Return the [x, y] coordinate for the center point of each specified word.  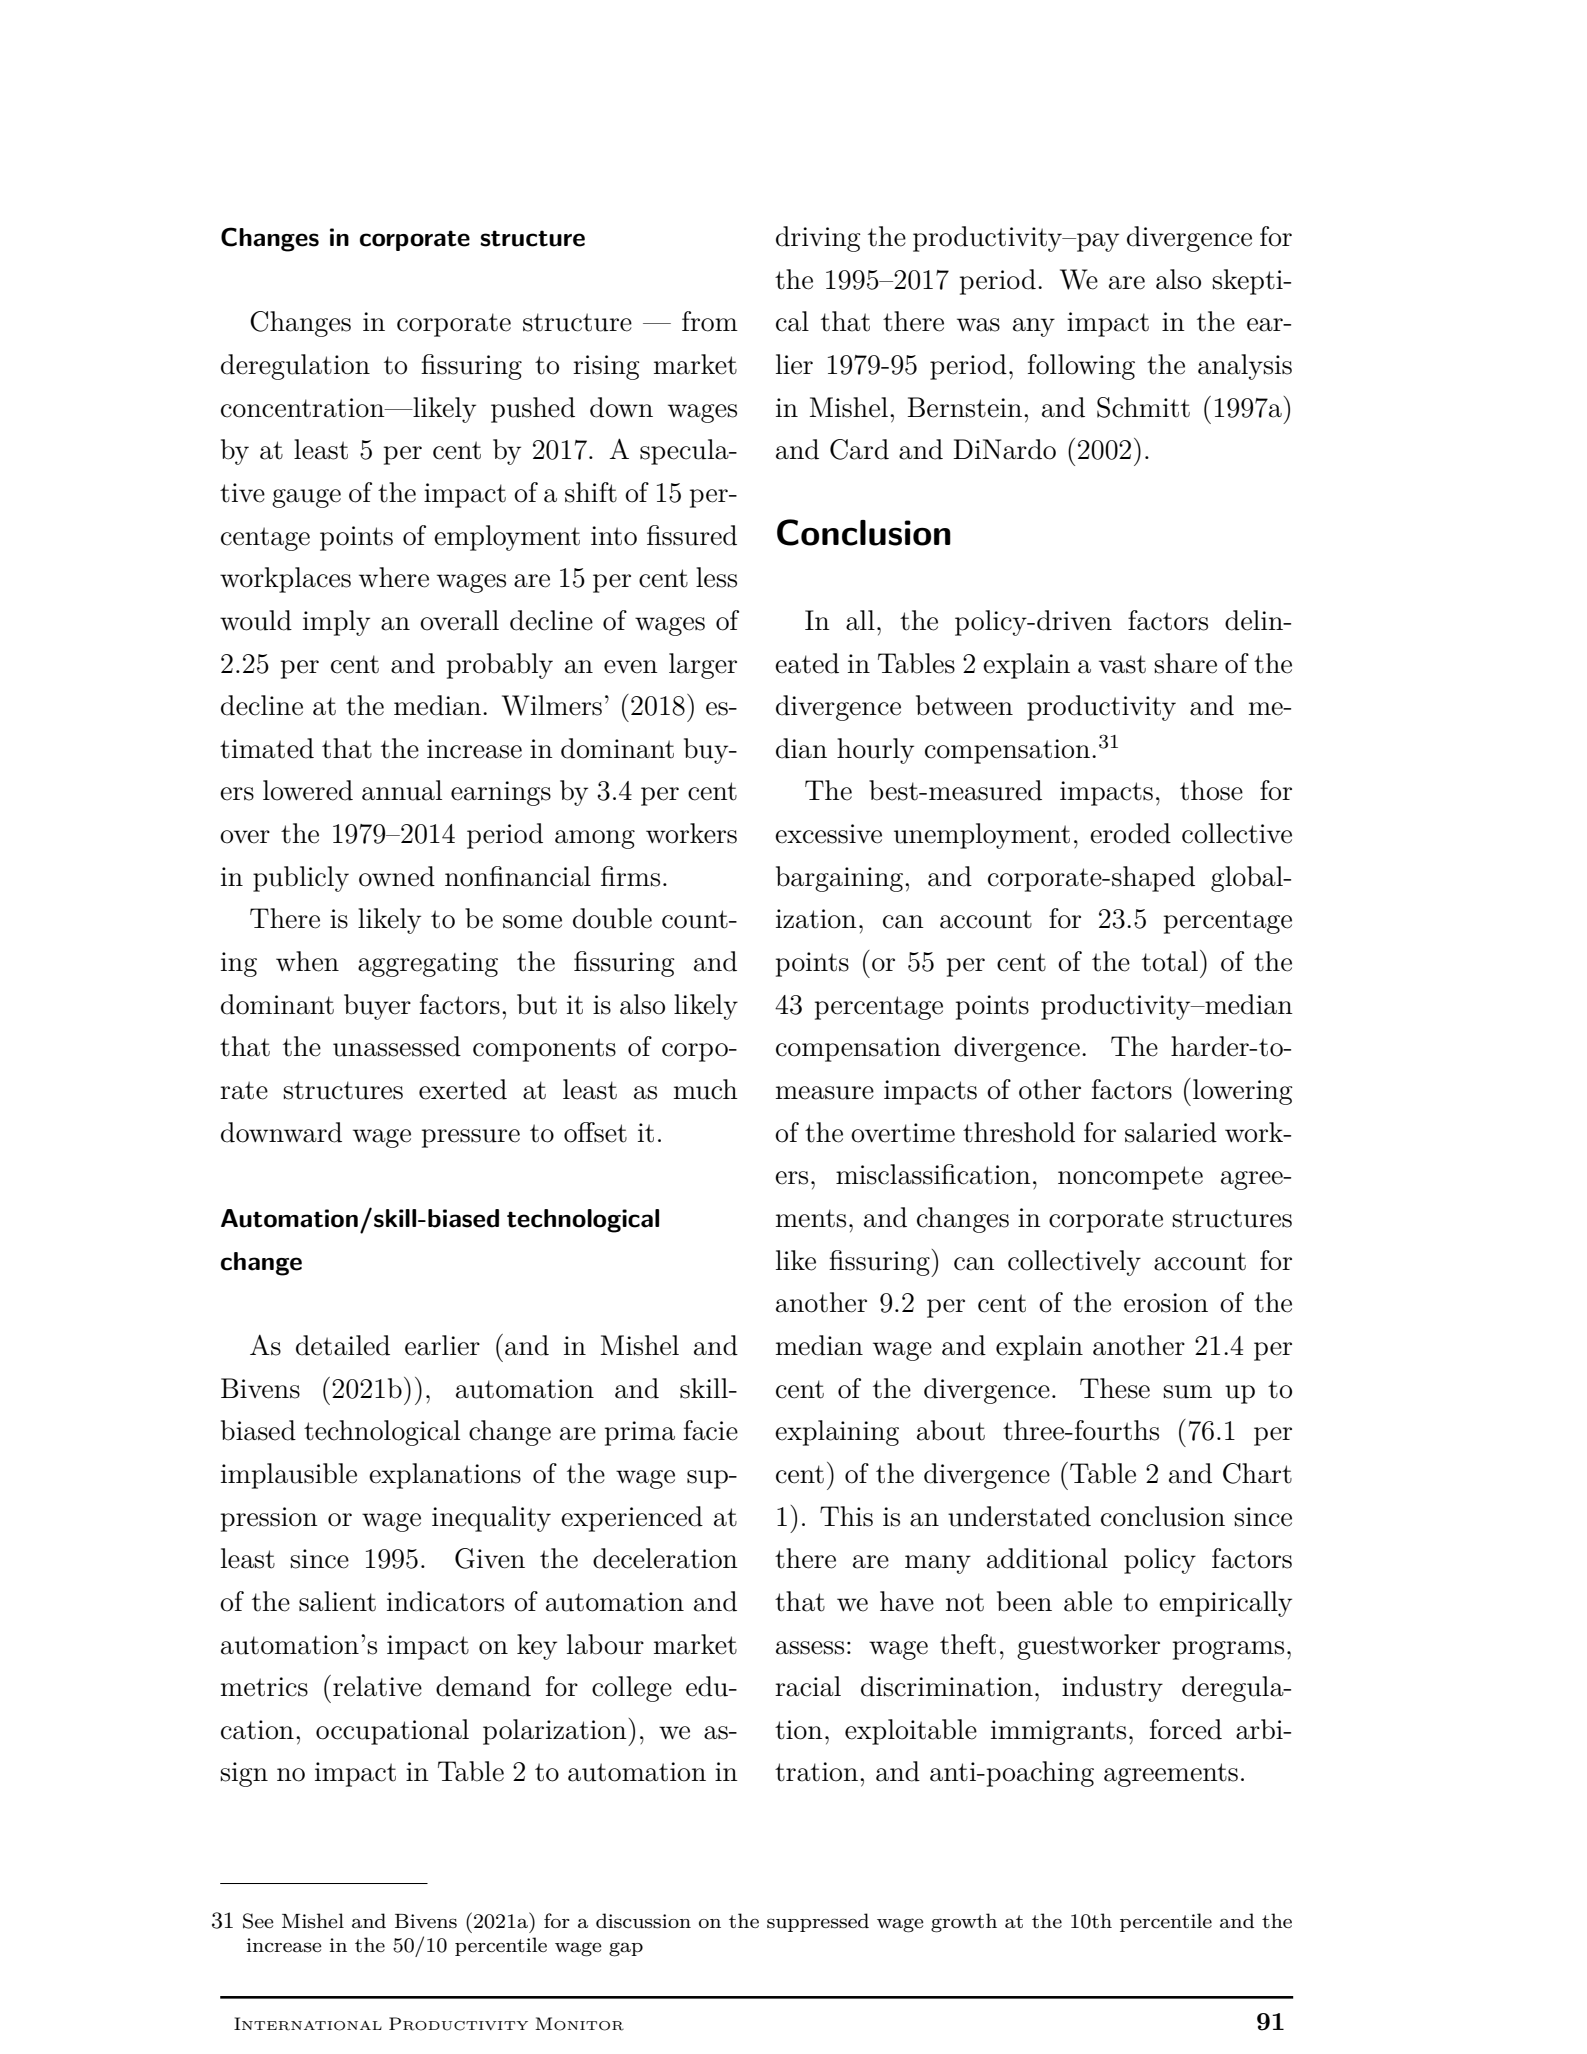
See [258, 1921]
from [710, 321]
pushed [533, 410]
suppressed [818, 1922]
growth [964, 1923]
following [1081, 367]
